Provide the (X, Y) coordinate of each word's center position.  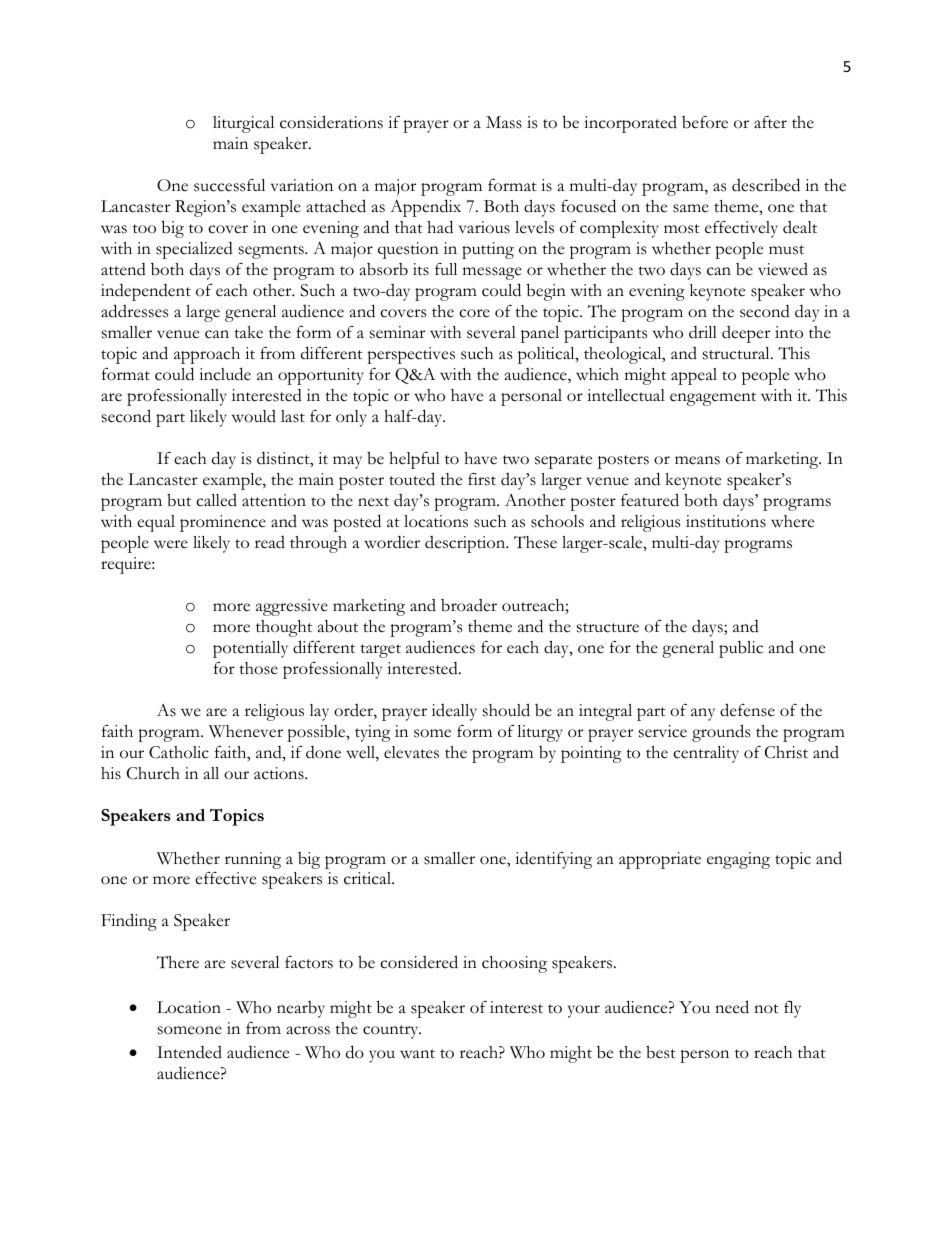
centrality (706, 754)
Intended (189, 1052)
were (171, 544)
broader (469, 605)
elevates (411, 752)
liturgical (243, 124)
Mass (504, 122)
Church (153, 773)
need (732, 1007)
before (705, 122)
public (741, 649)
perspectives (411, 355)
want (417, 1054)
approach (207, 355)
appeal (694, 376)
